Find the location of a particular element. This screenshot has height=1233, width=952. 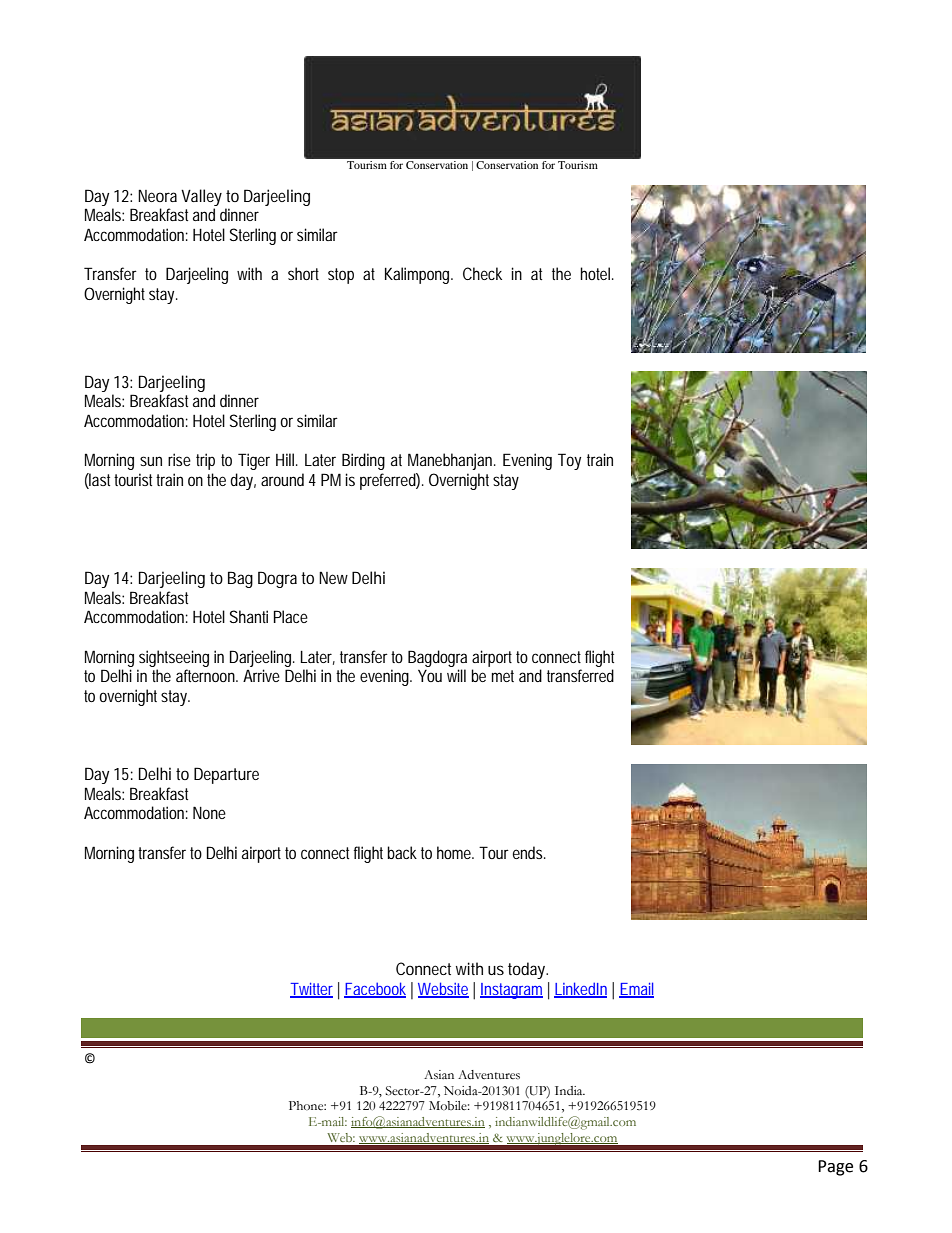

Check is located at coordinates (482, 273).
